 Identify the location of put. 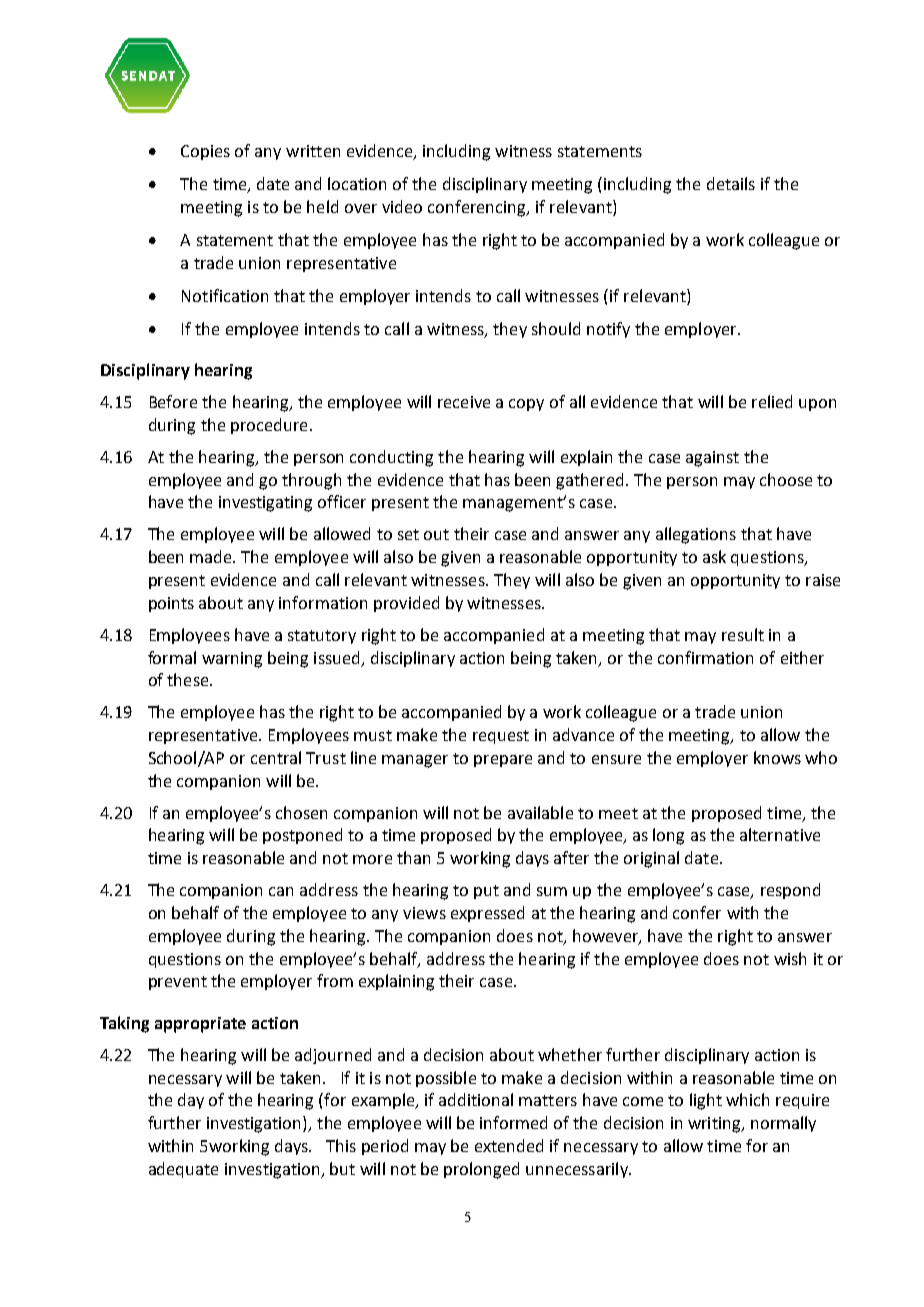
(486, 892).
